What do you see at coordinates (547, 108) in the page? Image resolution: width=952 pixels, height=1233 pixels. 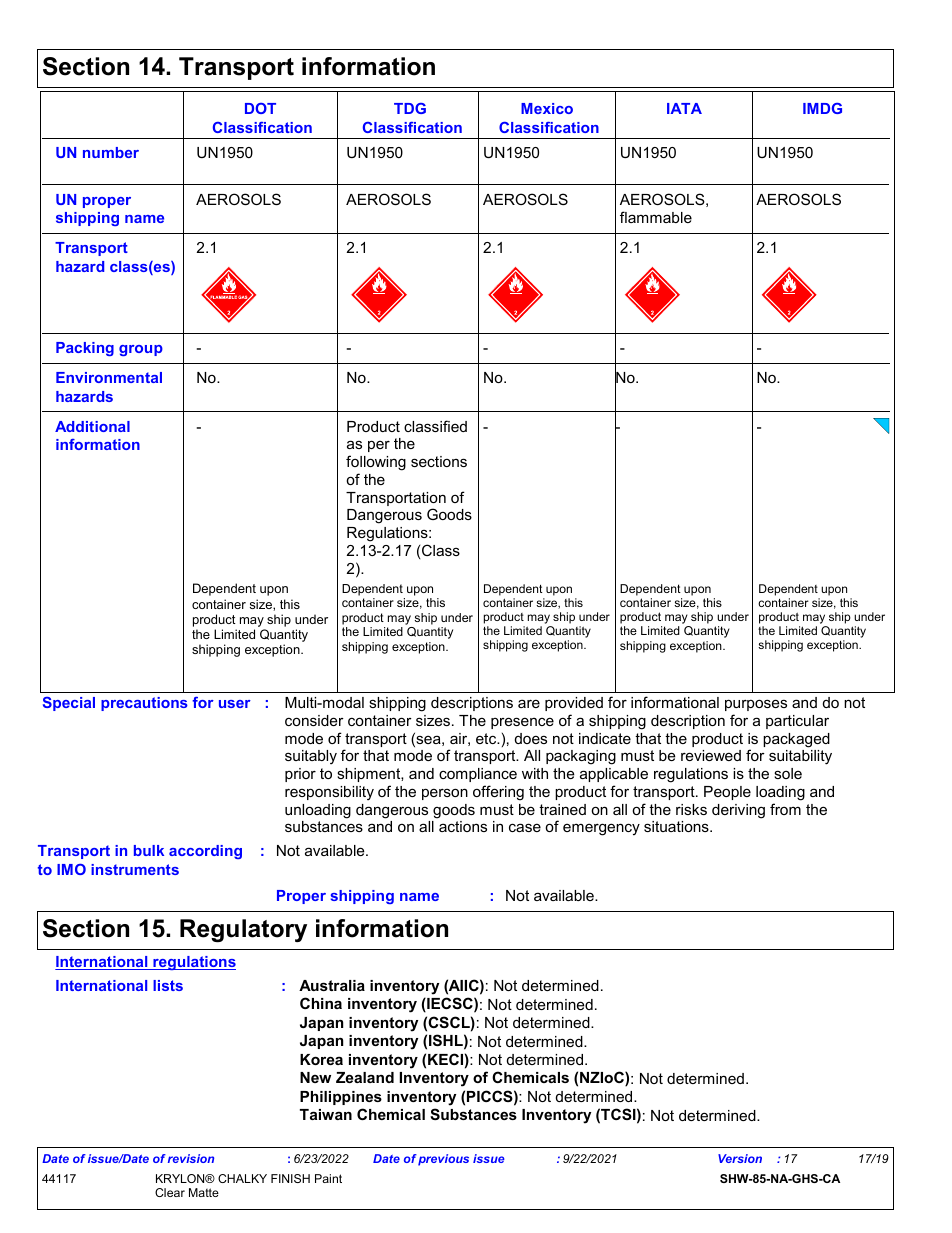 I see `Mexico` at bounding box center [547, 108].
